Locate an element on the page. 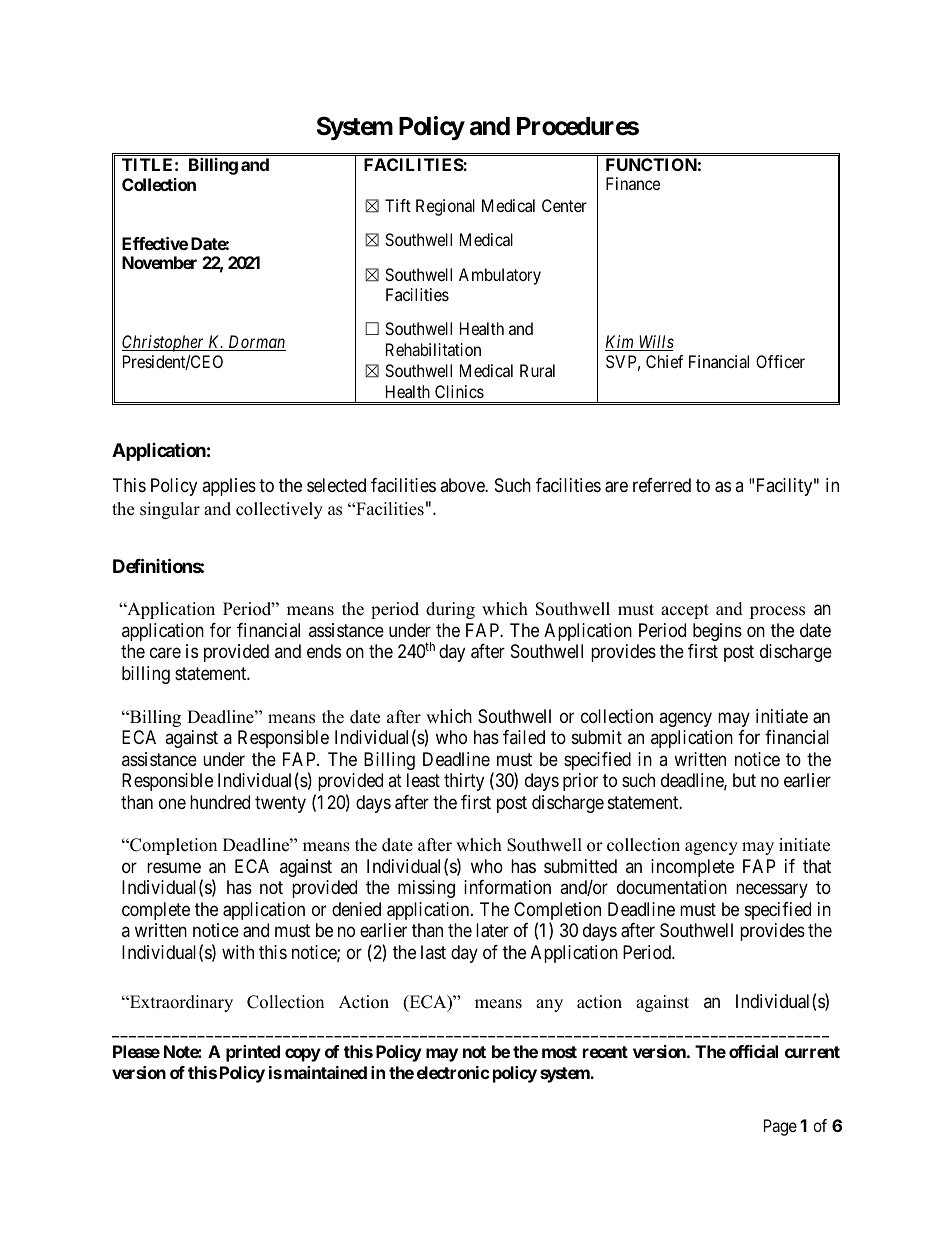 The height and width of the image is (1233, 952). November is located at coordinates (159, 262).
